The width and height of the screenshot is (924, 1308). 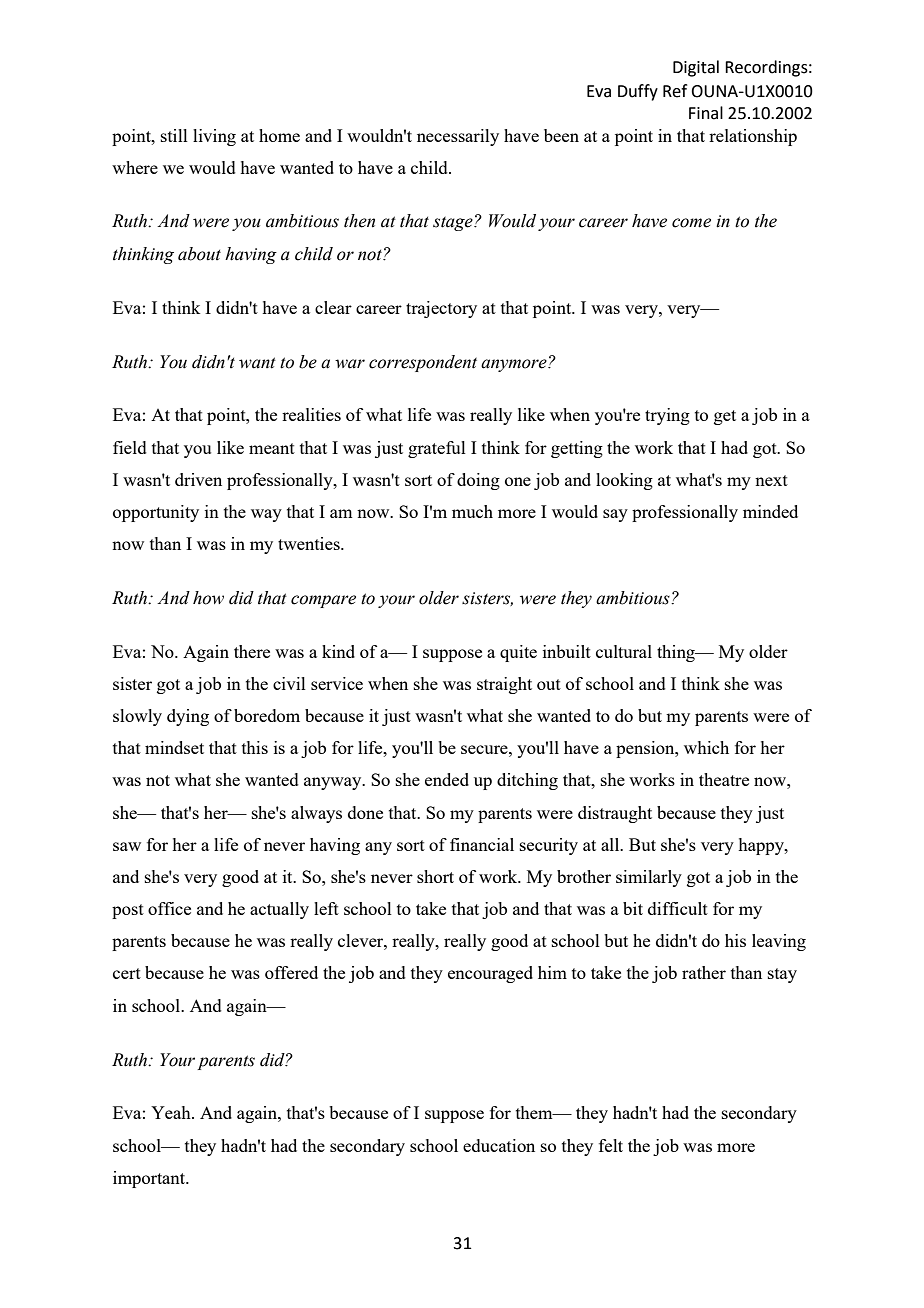 What do you see at coordinates (518, 653) in the screenshot?
I see `quite` at bounding box center [518, 653].
